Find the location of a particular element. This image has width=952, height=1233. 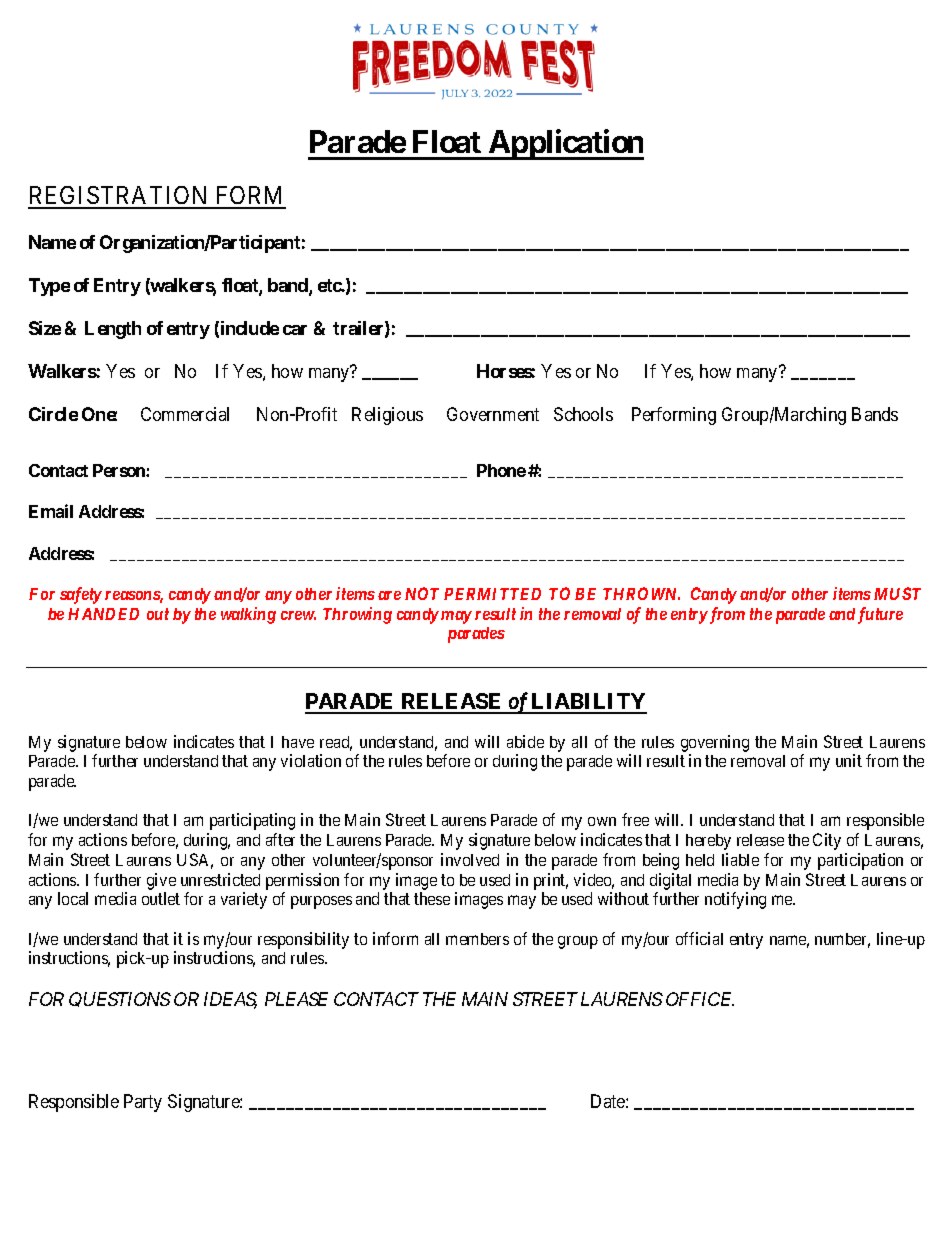

Application is located at coordinates (565, 144).
